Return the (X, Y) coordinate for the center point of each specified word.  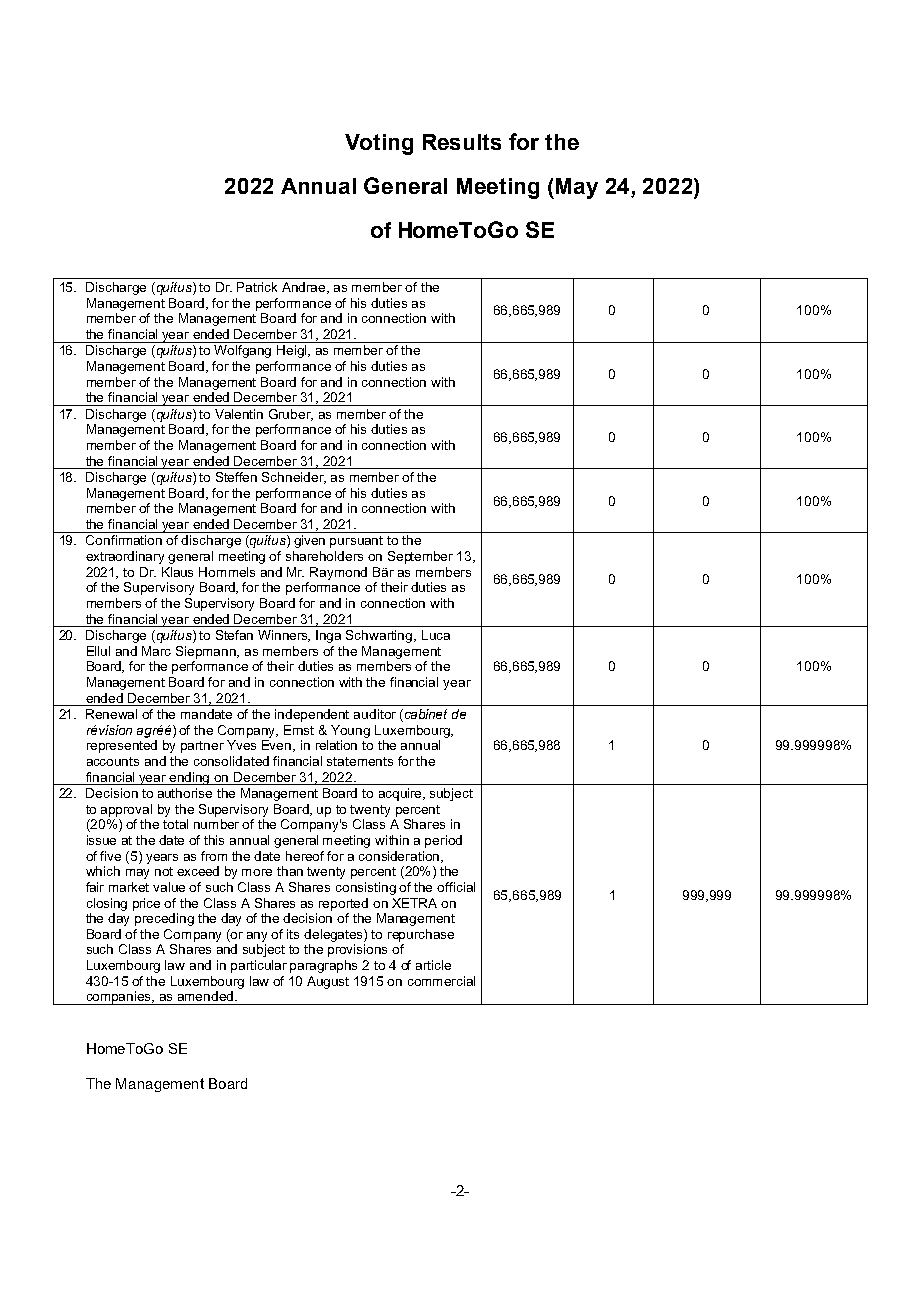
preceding (164, 919)
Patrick (257, 287)
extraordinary (125, 557)
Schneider (294, 478)
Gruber (291, 415)
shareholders (324, 556)
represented (122, 746)
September (420, 557)
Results (462, 142)
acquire (401, 794)
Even (278, 746)
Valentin (239, 414)
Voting (379, 144)
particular (259, 966)
